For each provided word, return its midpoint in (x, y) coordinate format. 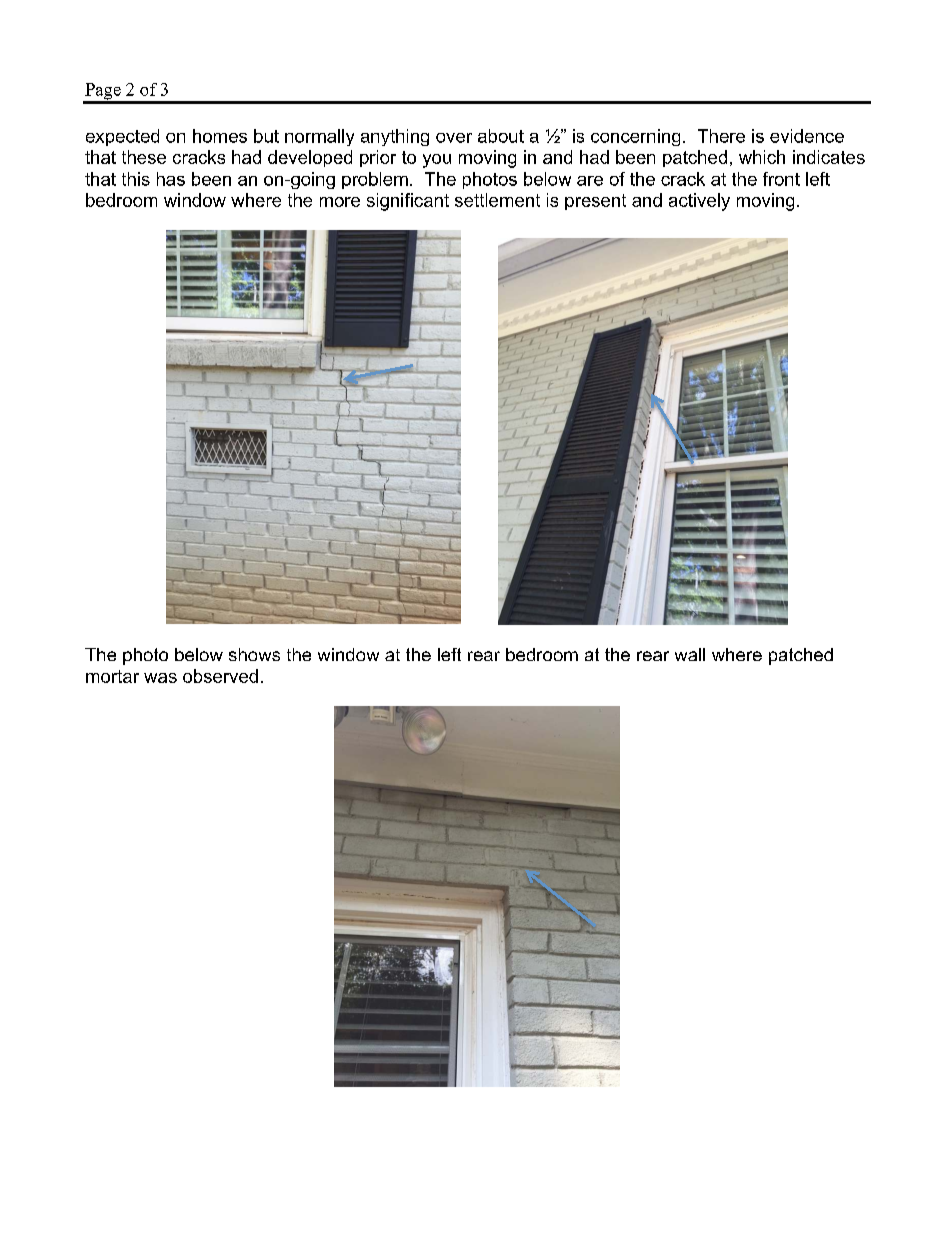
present (595, 202)
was (160, 678)
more (340, 202)
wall (690, 654)
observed (220, 676)
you (437, 161)
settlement (497, 200)
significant (408, 202)
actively (699, 202)
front (781, 179)
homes (220, 136)
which (762, 157)
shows (254, 654)
